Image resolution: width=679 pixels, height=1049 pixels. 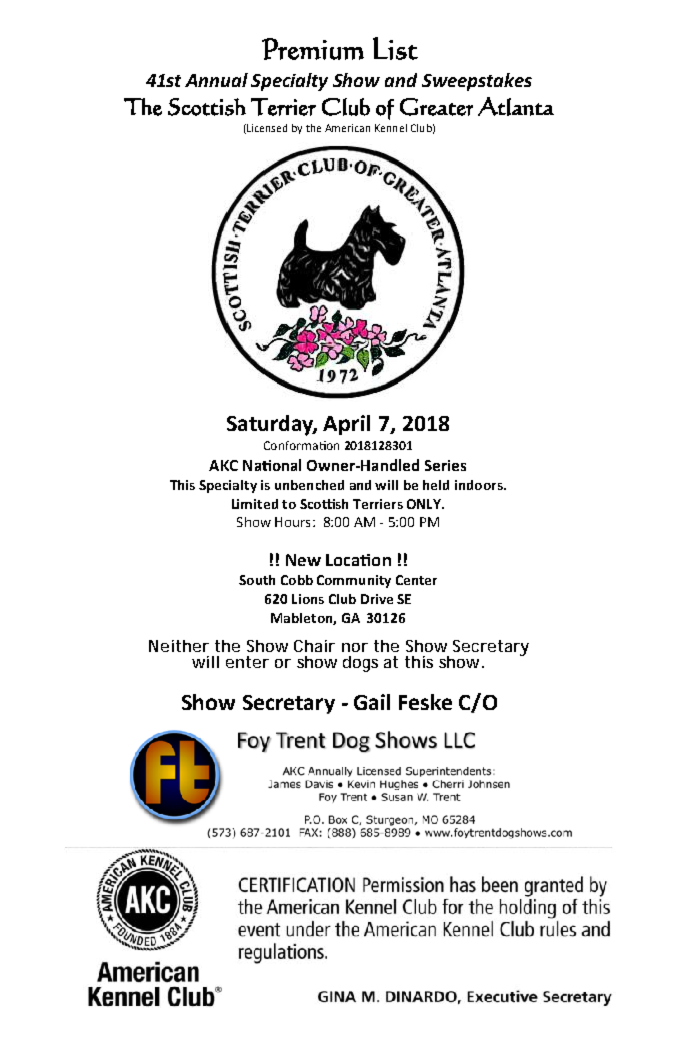 I want to click on dogs, so click(x=360, y=664).
